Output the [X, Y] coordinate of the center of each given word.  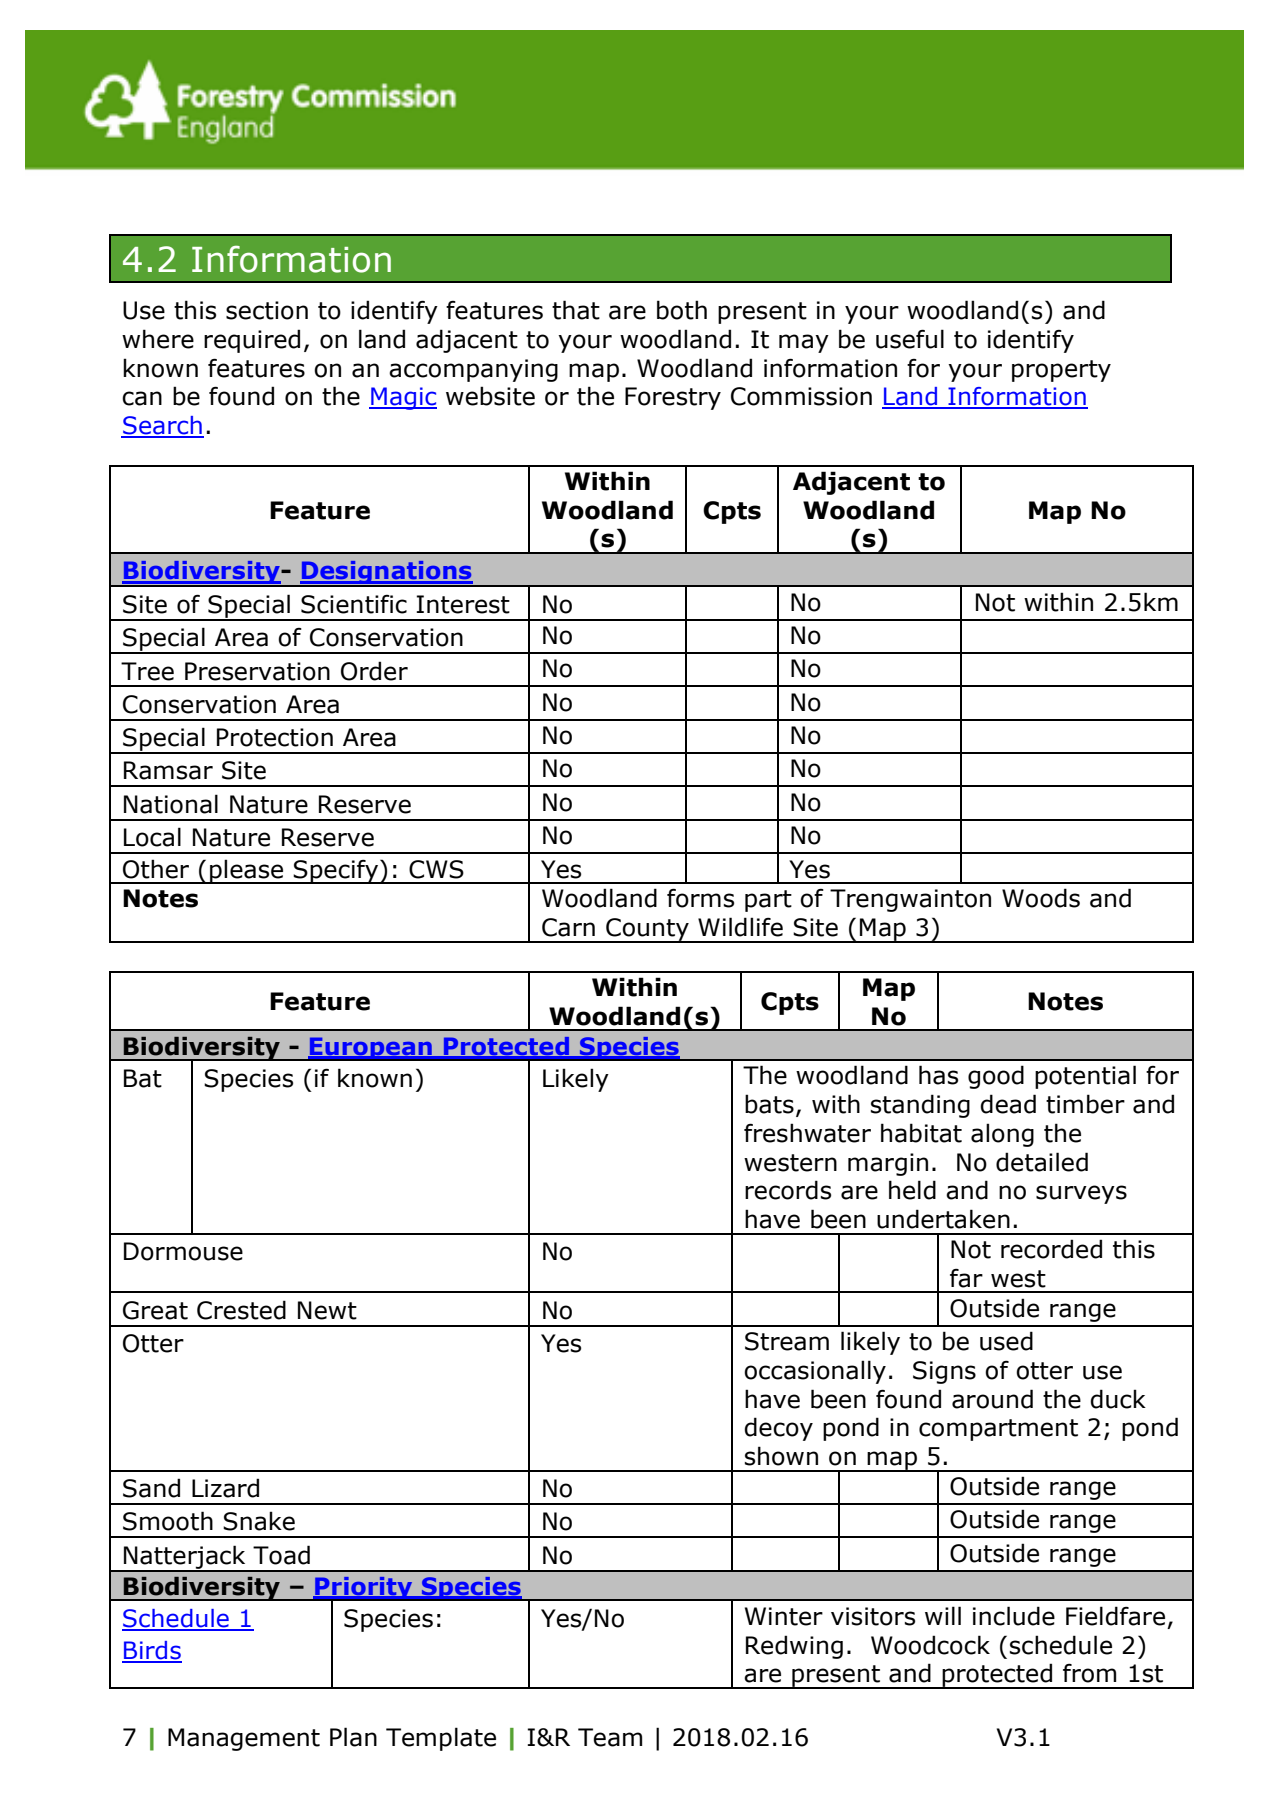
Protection [275, 737]
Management [244, 1739]
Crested [241, 1310]
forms [700, 898]
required [252, 341]
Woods [1041, 898]
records [788, 1190]
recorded [1051, 1249]
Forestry [673, 398]
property [1061, 371]
